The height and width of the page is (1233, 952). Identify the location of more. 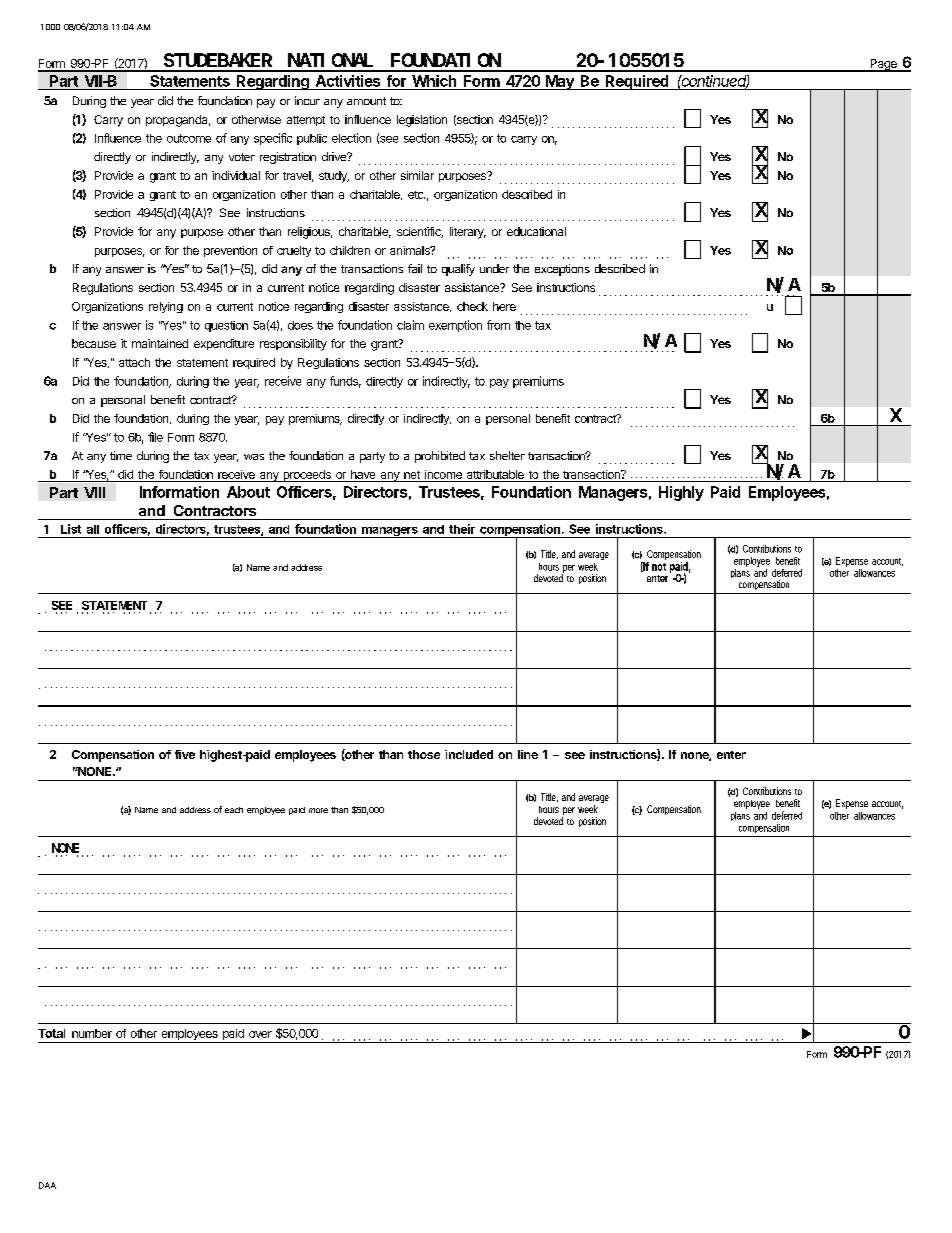
(318, 810).
